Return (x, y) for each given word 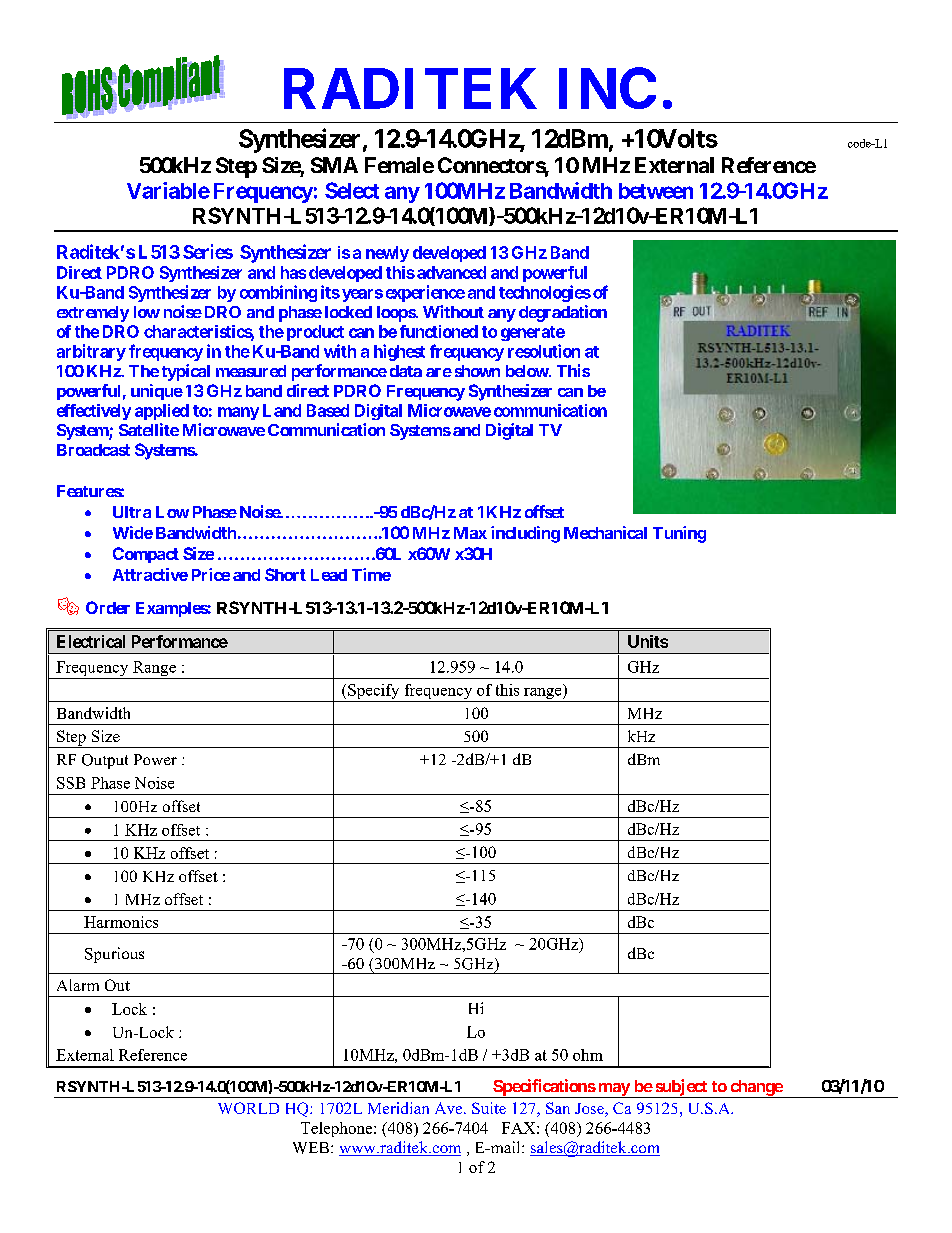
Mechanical (605, 532)
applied (162, 412)
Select (352, 190)
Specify (374, 693)
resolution (544, 351)
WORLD (248, 1108)
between (656, 191)
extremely (93, 314)
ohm (588, 1055)
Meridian (398, 1108)
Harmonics (121, 922)
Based (328, 410)
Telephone (338, 1129)
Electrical (91, 641)
